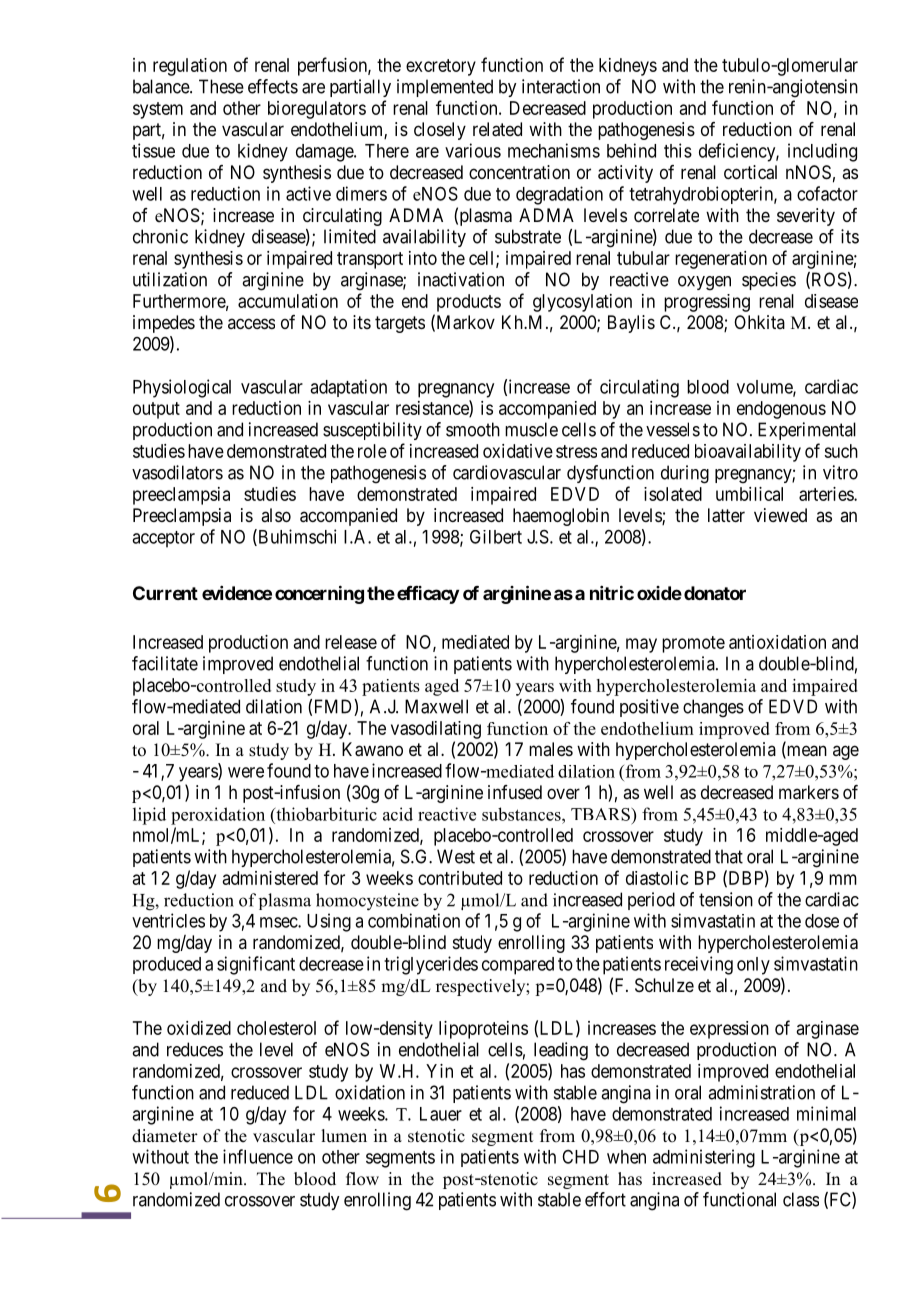 The width and height of the screenshot is (924, 1308). What do you see at coordinates (258, 1156) in the screenshot?
I see `influence` at bounding box center [258, 1156].
